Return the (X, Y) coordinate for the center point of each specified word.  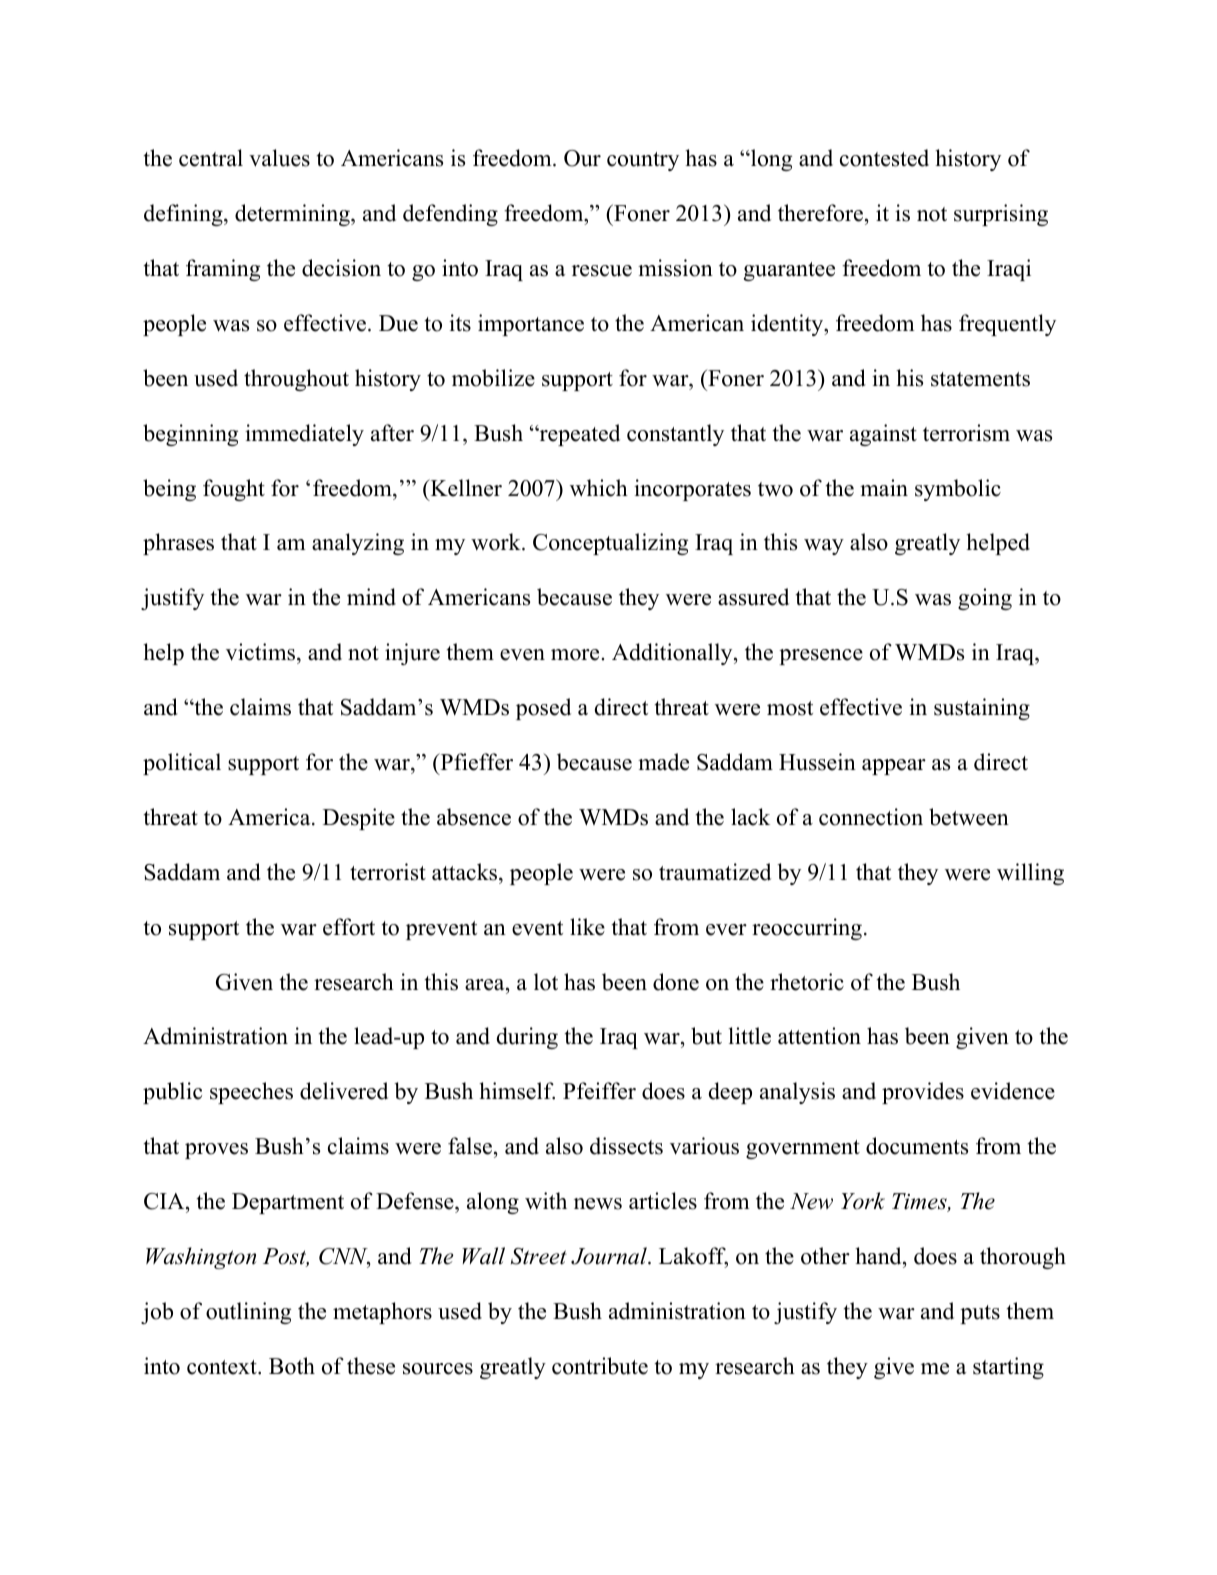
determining (293, 215)
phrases (178, 544)
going (985, 599)
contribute (600, 1366)
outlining (248, 1313)
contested (884, 158)
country (643, 161)
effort (349, 927)
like (587, 927)
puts (980, 1314)
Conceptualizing (610, 544)
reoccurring (807, 929)
